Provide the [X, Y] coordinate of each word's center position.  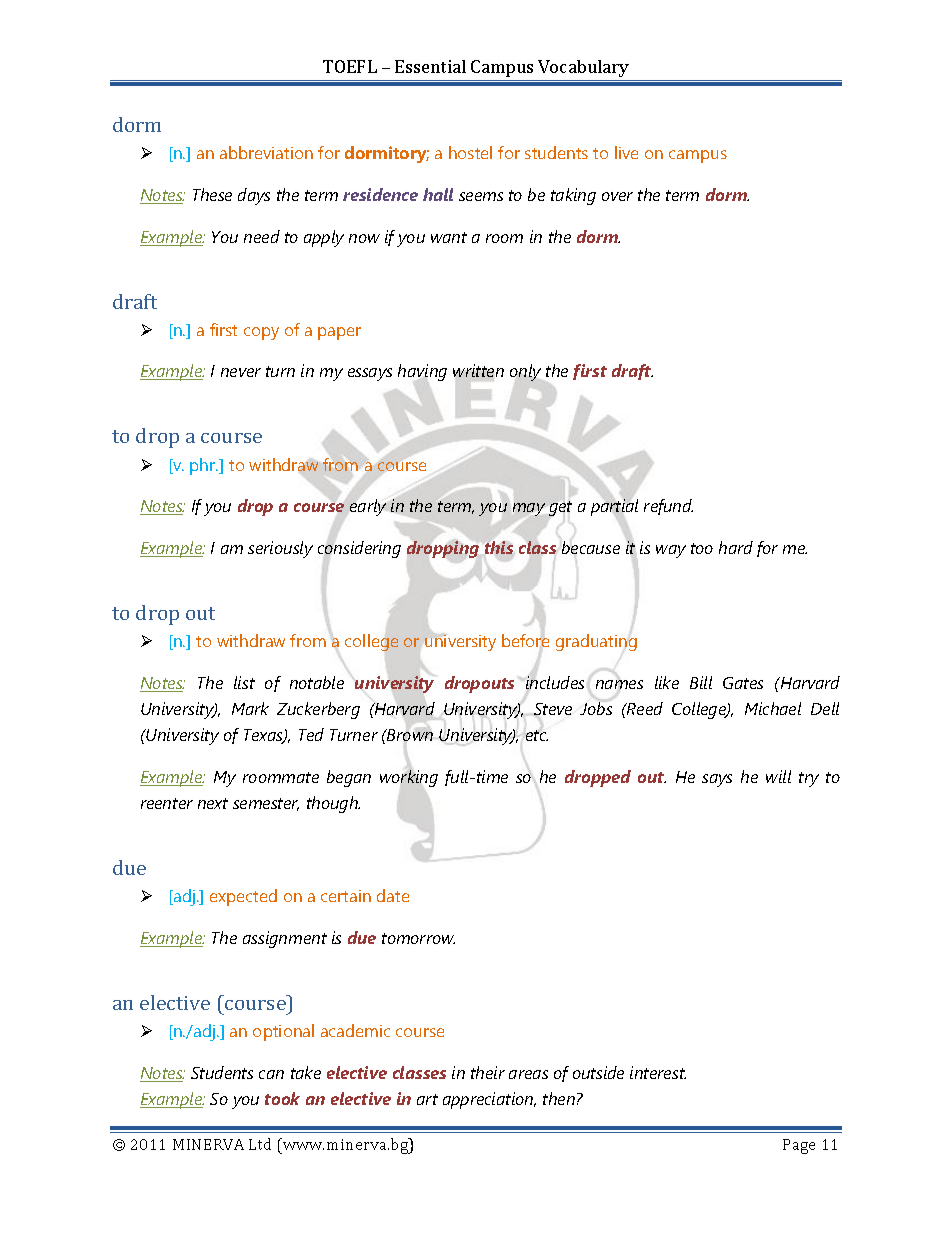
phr [204, 466]
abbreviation [266, 152]
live [626, 152]
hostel [470, 152]
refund [668, 507]
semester [266, 804]
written [478, 372]
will [778, 776]
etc [536, 735]
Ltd [260, 1144]
